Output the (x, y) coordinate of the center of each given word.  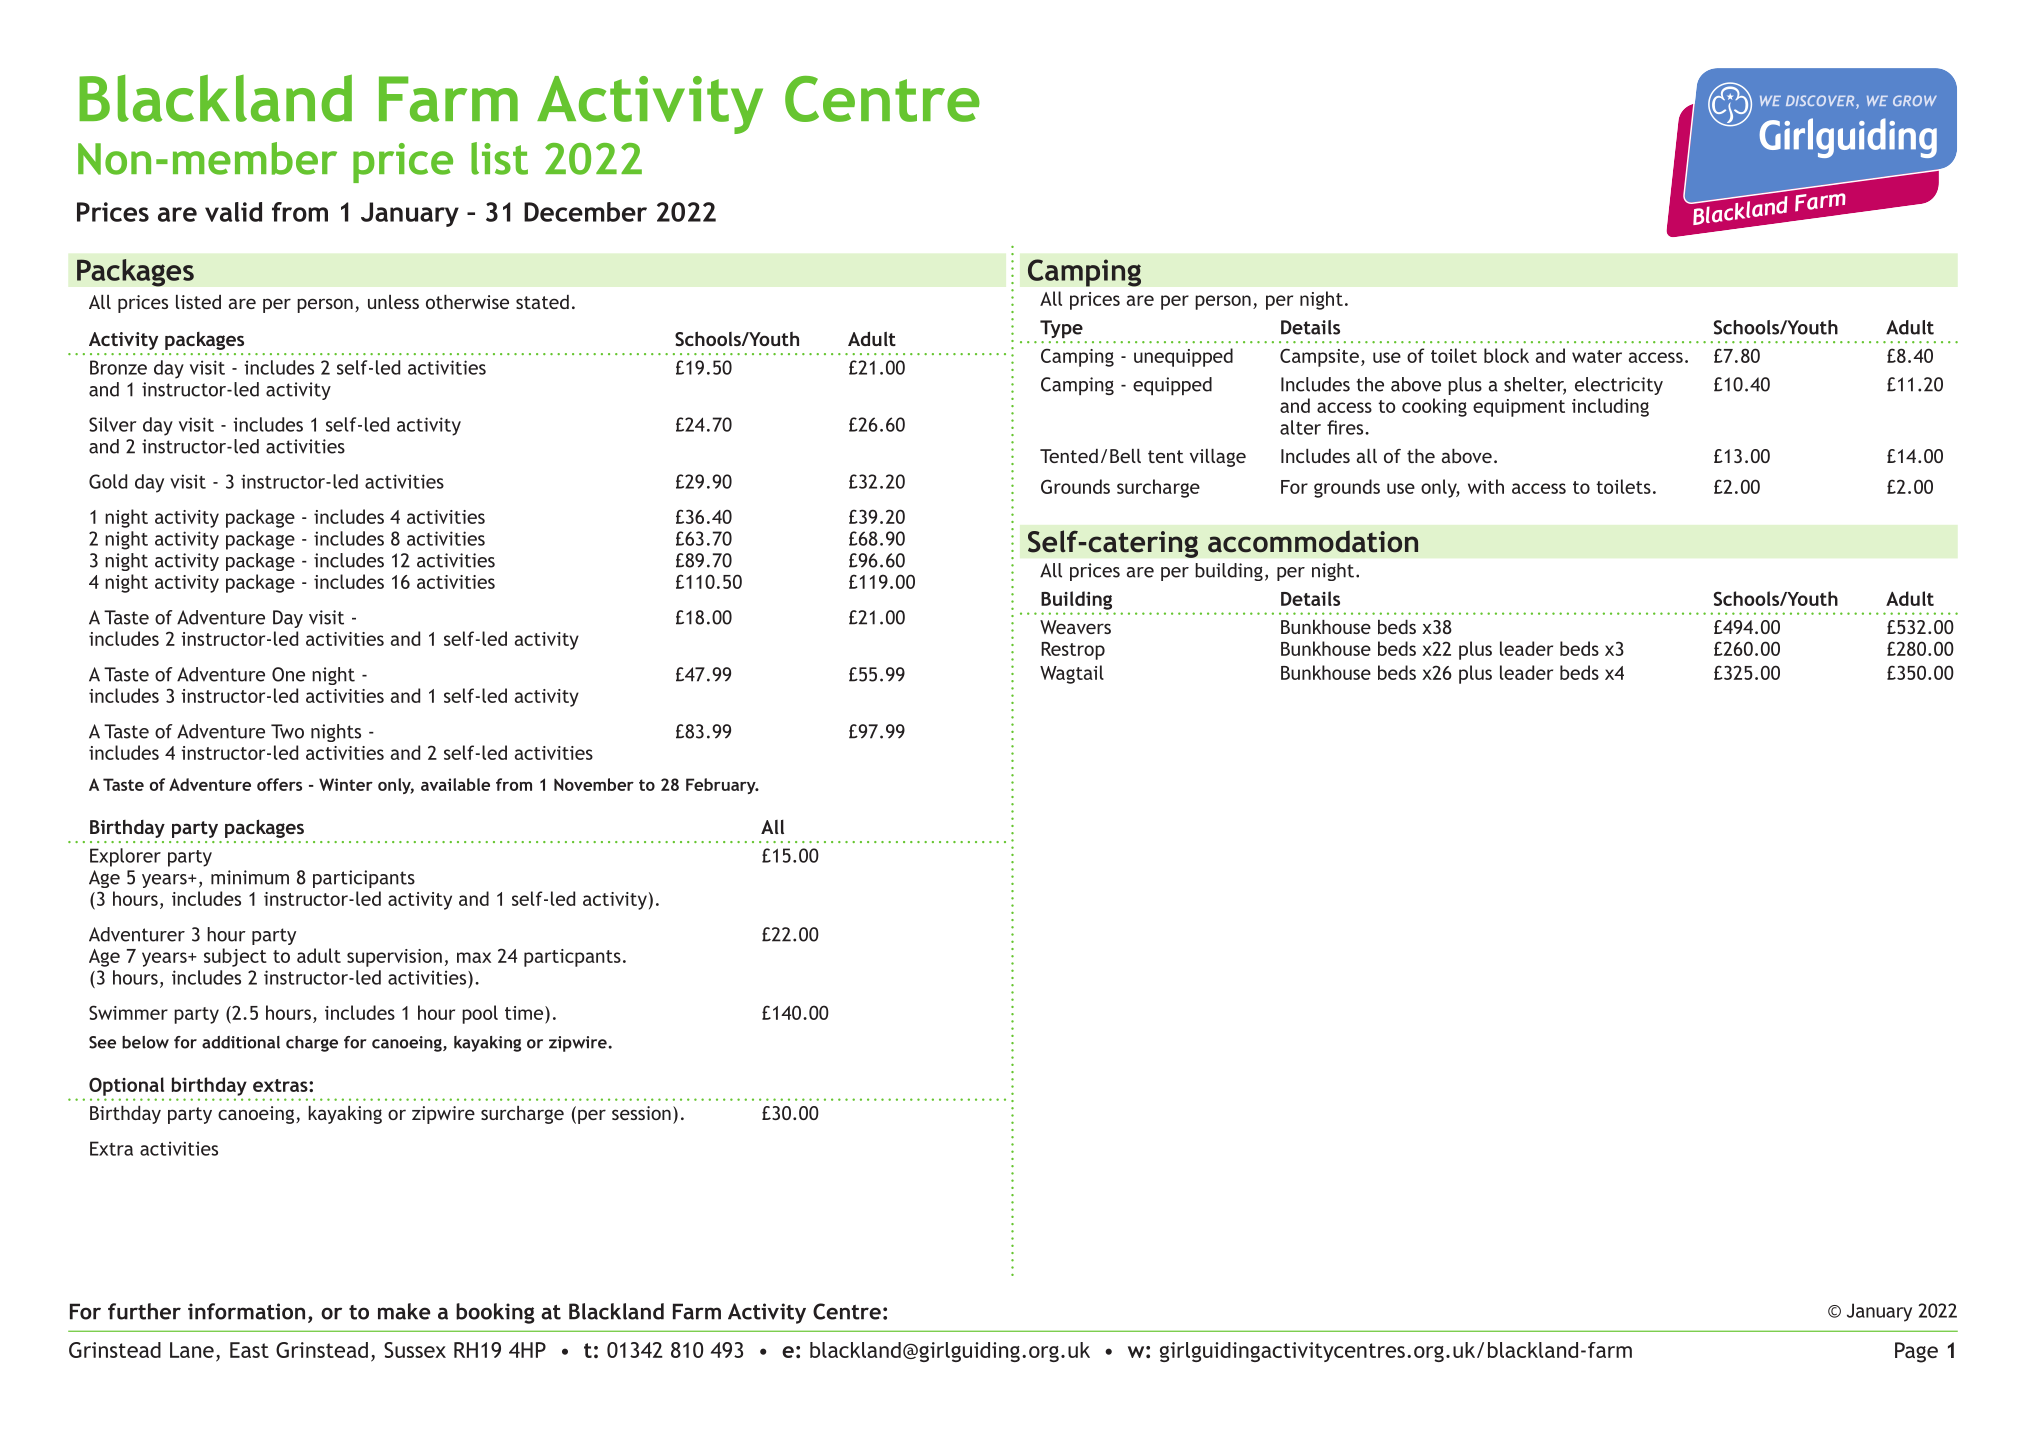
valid (233, 212)
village (1218, 458)
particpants (572, 958)
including (1610, 407)
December (585, 212)
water (1597, 356)
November (594, 784)
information (246, 1311)
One (288, 674)
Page (1916, 1352)
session (641, 1113)
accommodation (1313, 541)
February (722, 786)
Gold (108, 481)
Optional (126, 1086)
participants (364, 879)
